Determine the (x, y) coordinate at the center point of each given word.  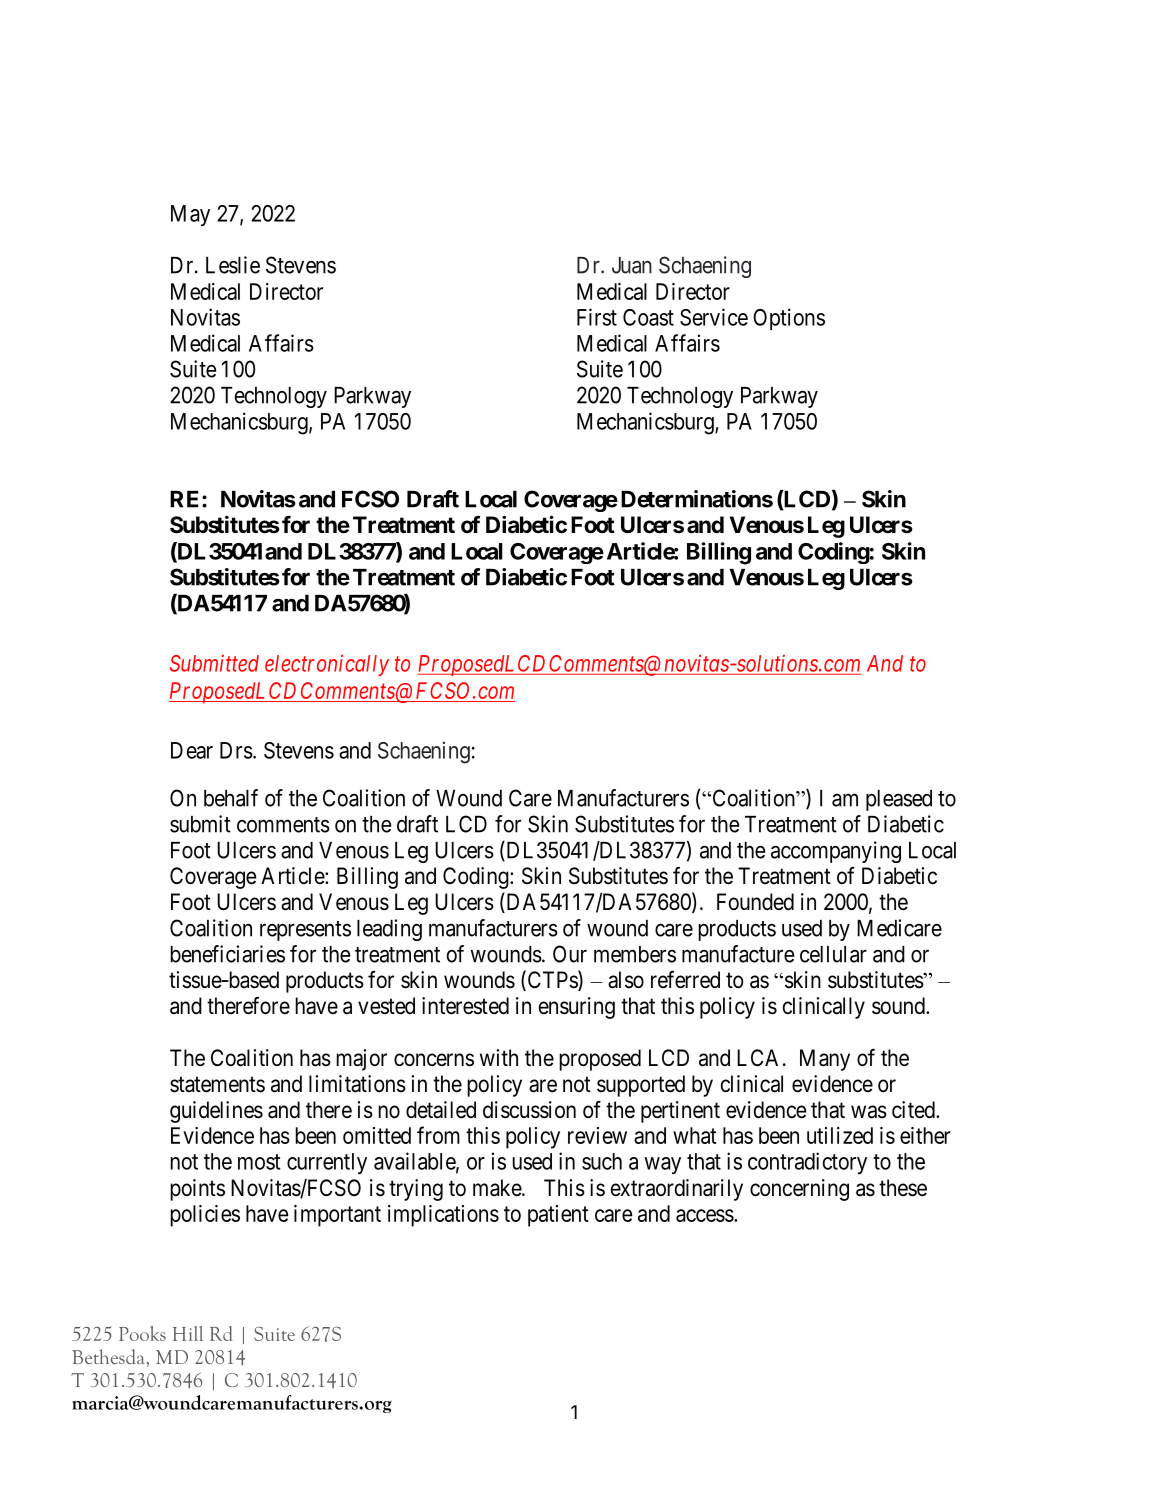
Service (714, 317)
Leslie (233, 265)
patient (558, 1216)
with (499, 1057)
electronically (327, 665)
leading (389, 930)
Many (825, 1060)
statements (217, 1084)
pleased (899, 800)
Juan (632, 265)
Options (789, 319)
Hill (188, 1333)
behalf (231, 798)
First (597, 317)
